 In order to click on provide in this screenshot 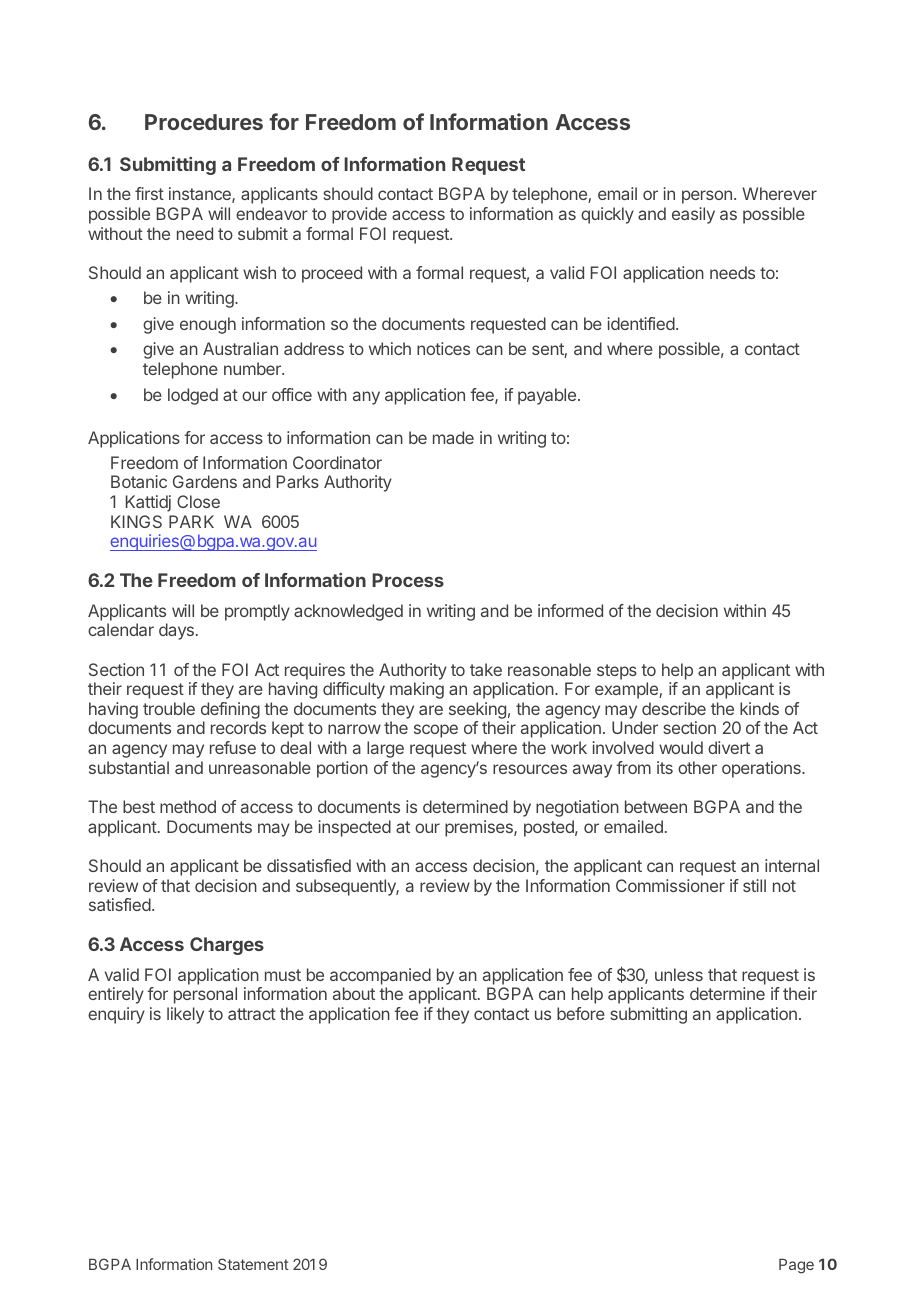, I will do `click(359, 215)`.
